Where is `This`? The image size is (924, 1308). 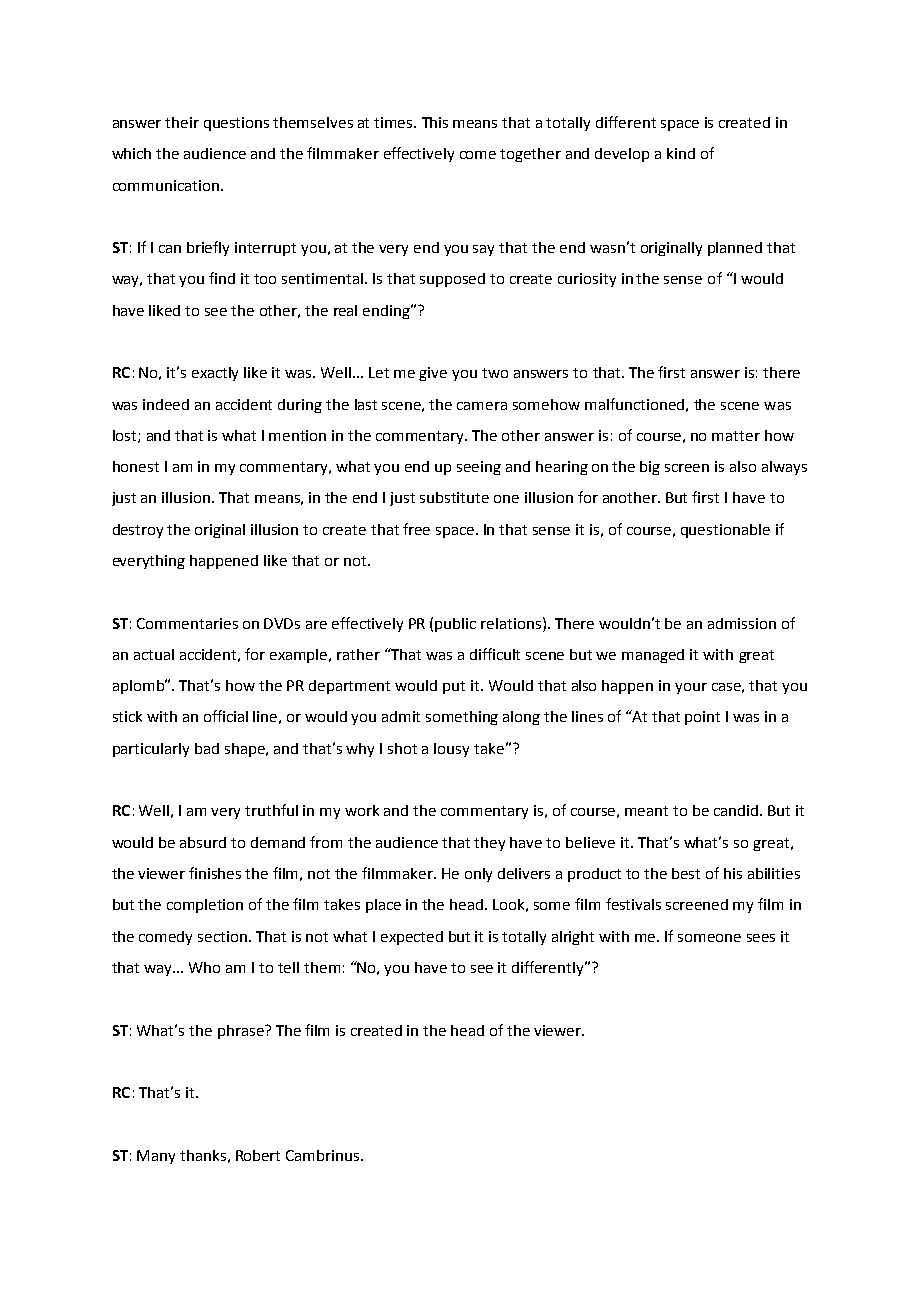
This is located at coordinates (435, 122).
